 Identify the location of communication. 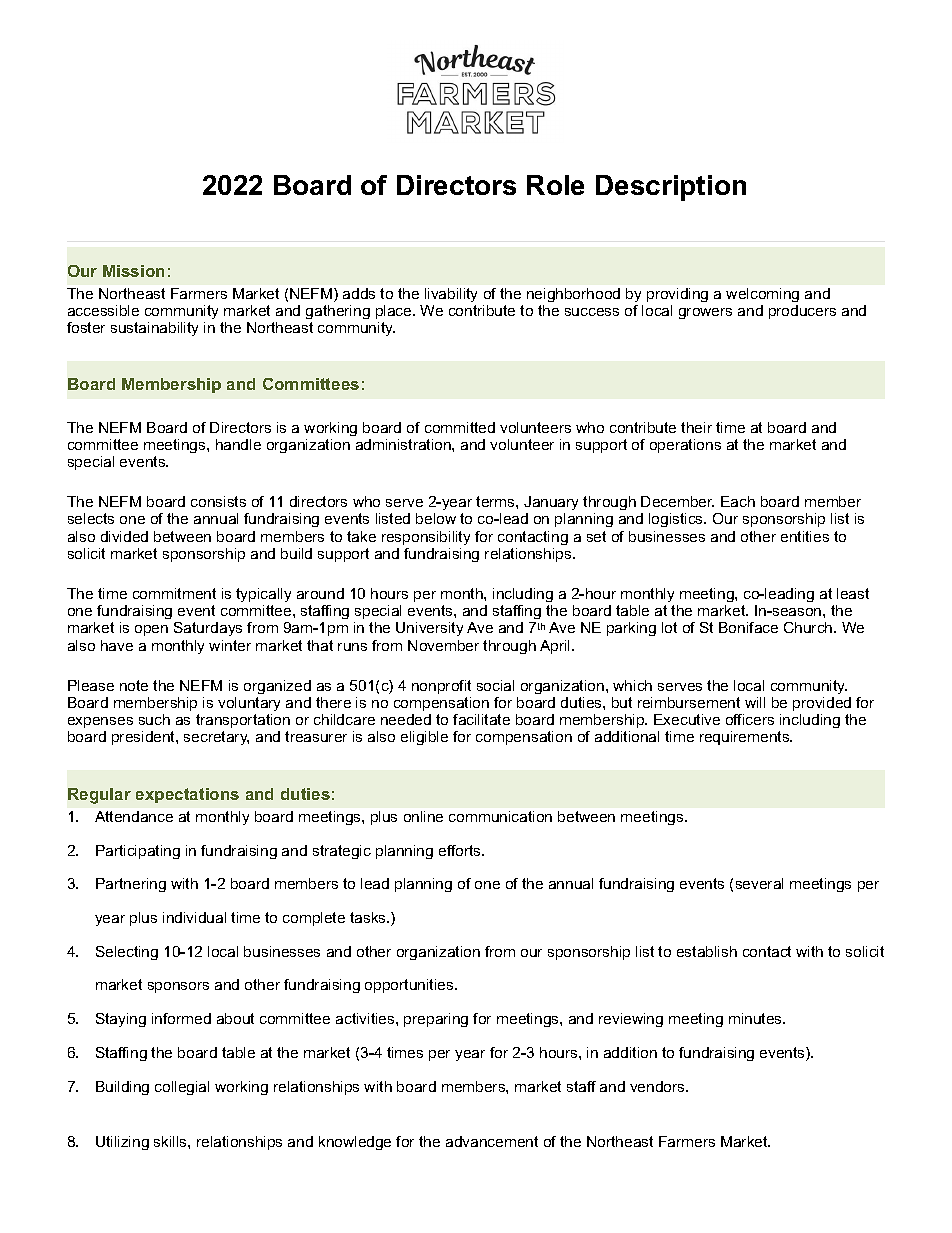
(500, 816).
